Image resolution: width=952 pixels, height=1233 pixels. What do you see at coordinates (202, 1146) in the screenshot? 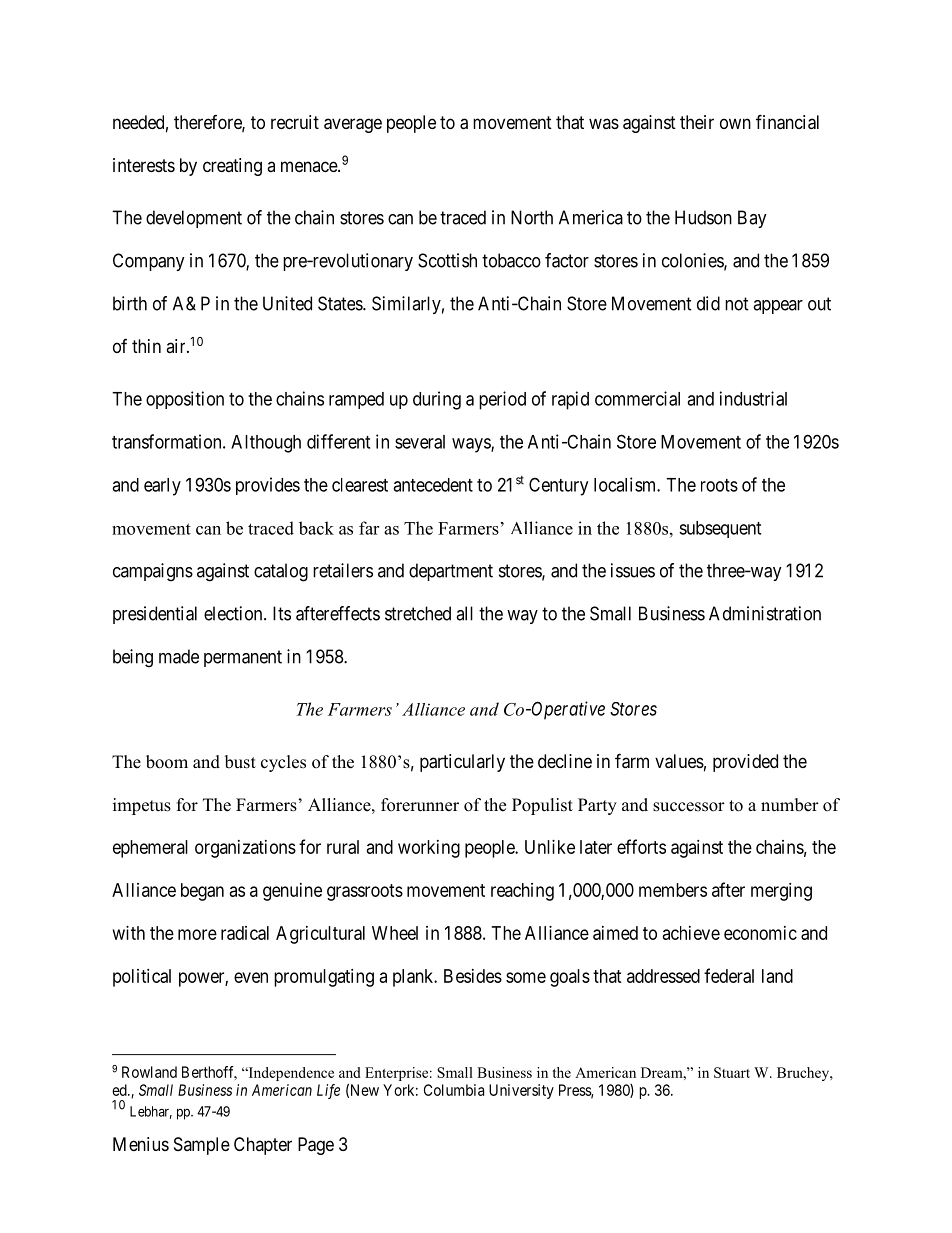
I see `Sample` at bounding box center [202, 1146].
